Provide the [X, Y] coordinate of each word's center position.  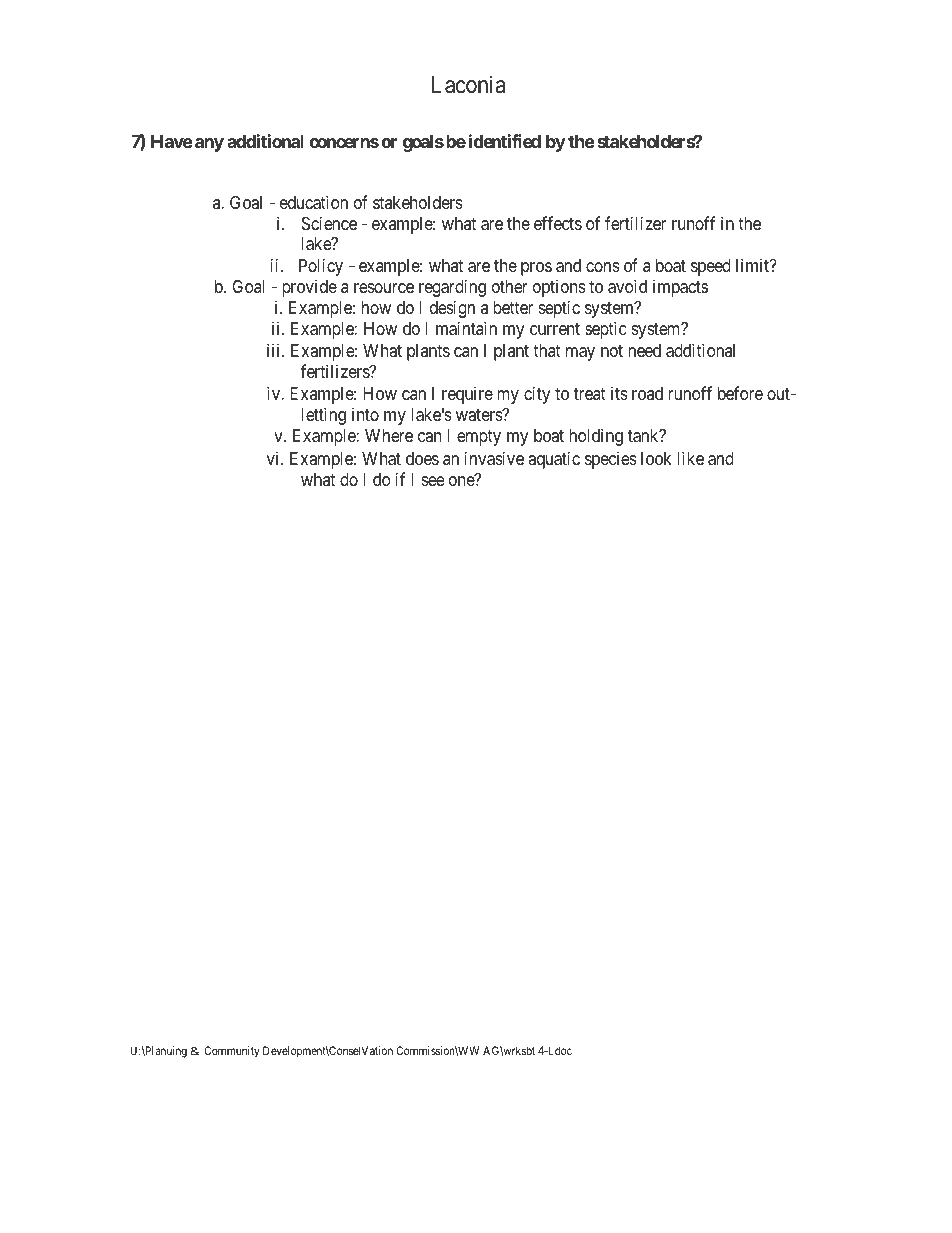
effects [558, 223]
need [644, 350]
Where [389, 435]
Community [232, 1052]
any [209, 145]
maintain [466, 328]
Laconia [468, 84]
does [422, 458]
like [690, 458]
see [433, 481]
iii [275, 350]
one [462, 480]
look [656, 458]
